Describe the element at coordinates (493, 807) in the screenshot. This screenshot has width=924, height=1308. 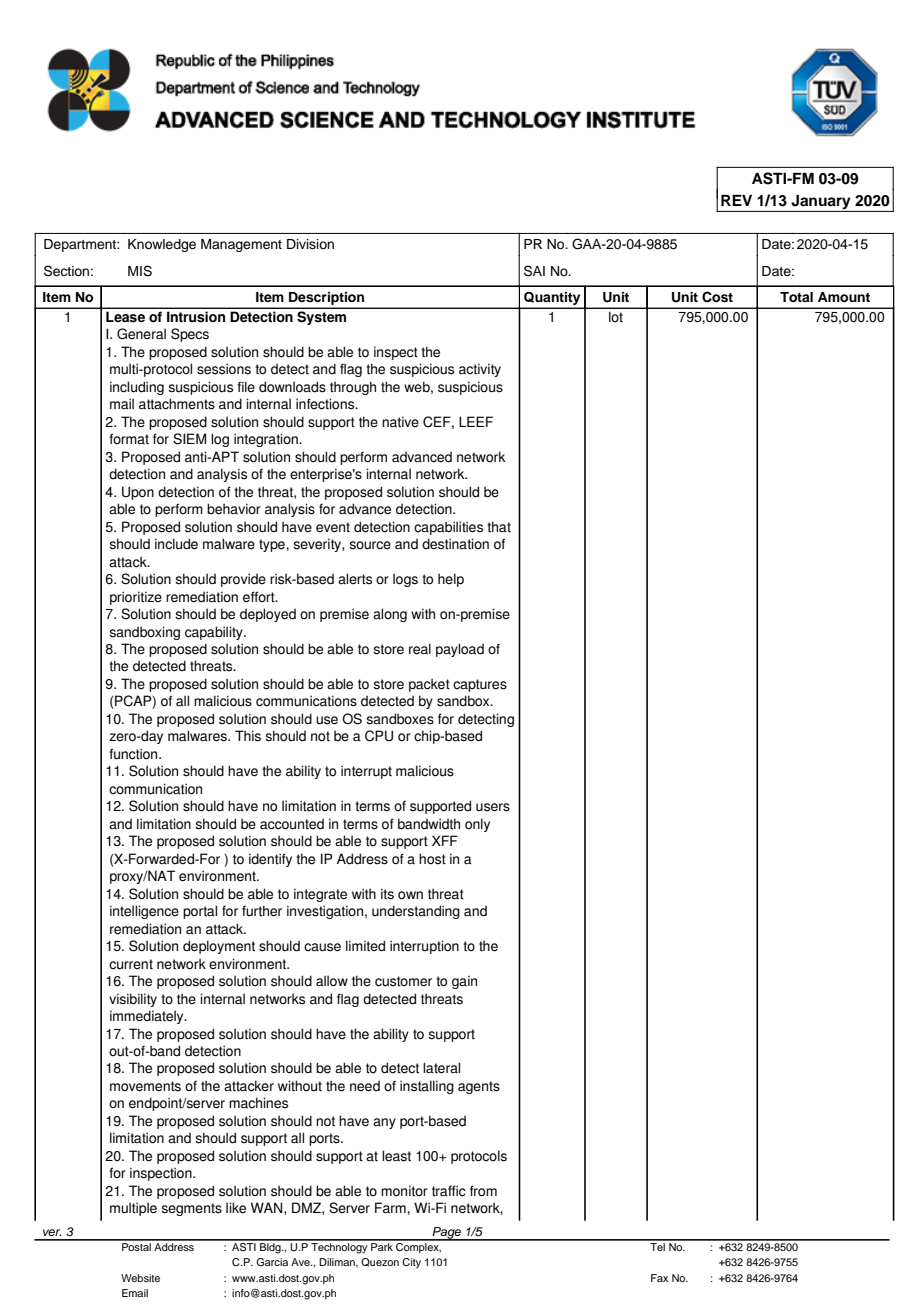
I see `users` at that location.
